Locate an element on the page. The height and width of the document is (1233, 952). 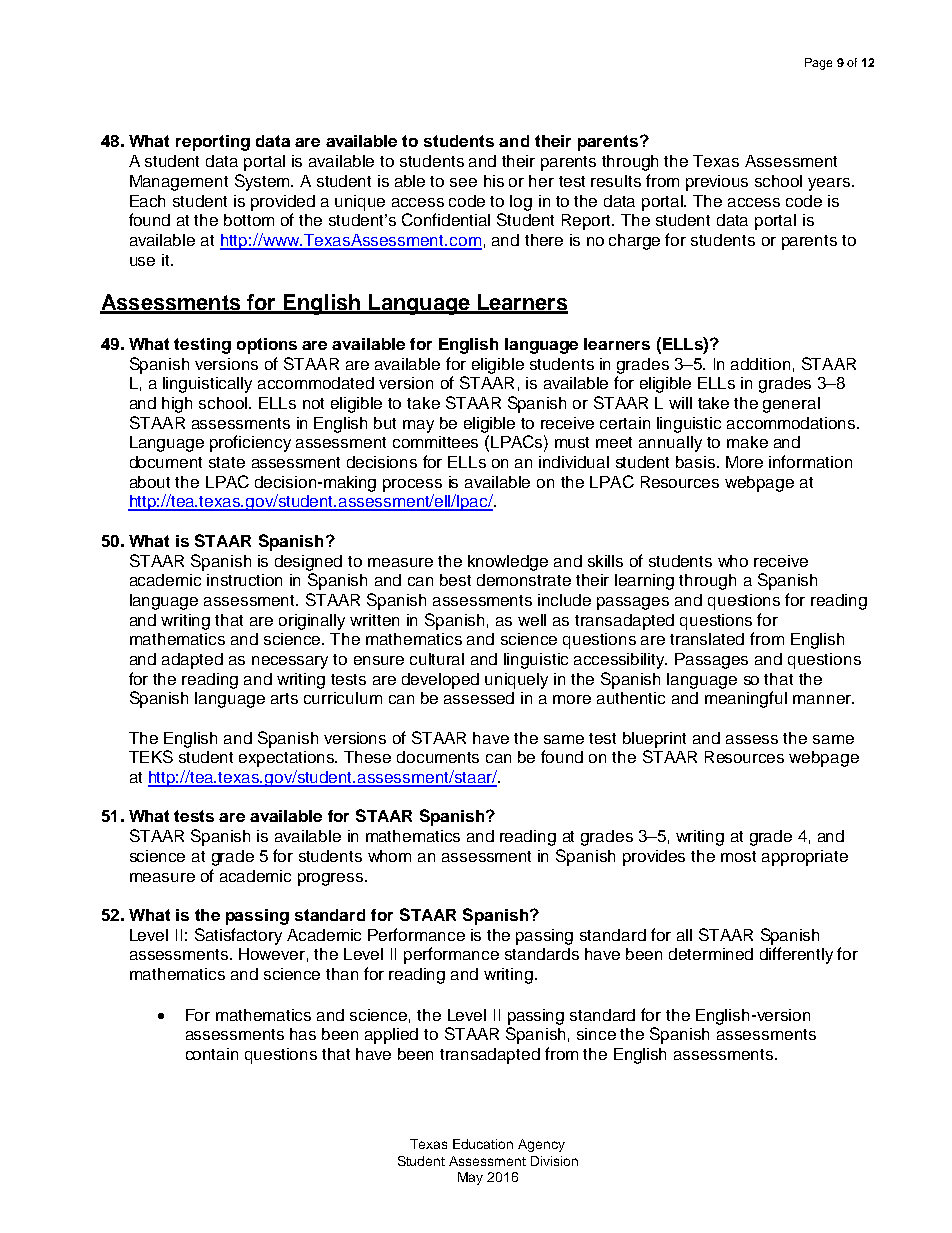
make is located at coordinates (747, 442).
